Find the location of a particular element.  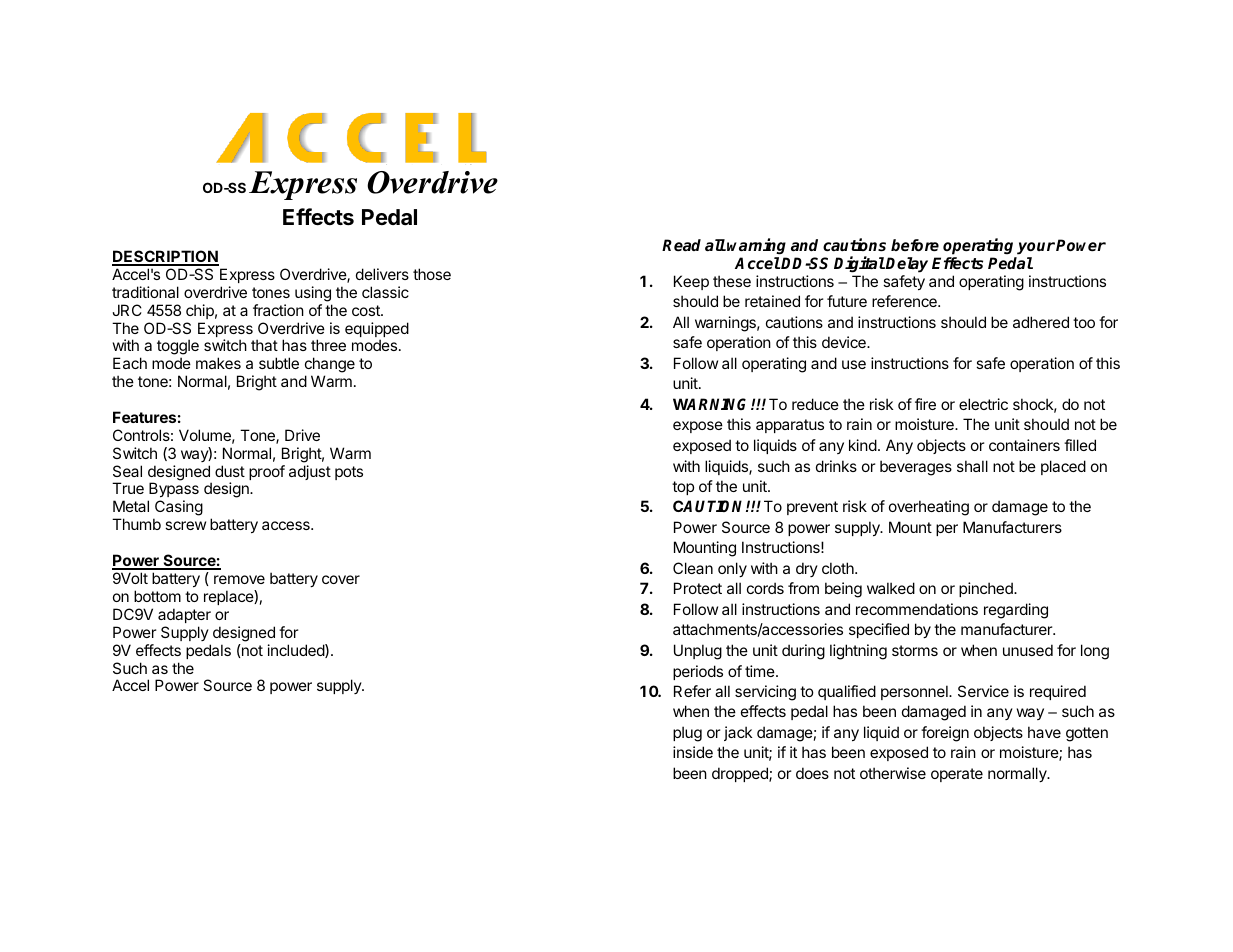

Read is located at coordinates (681, 245).
